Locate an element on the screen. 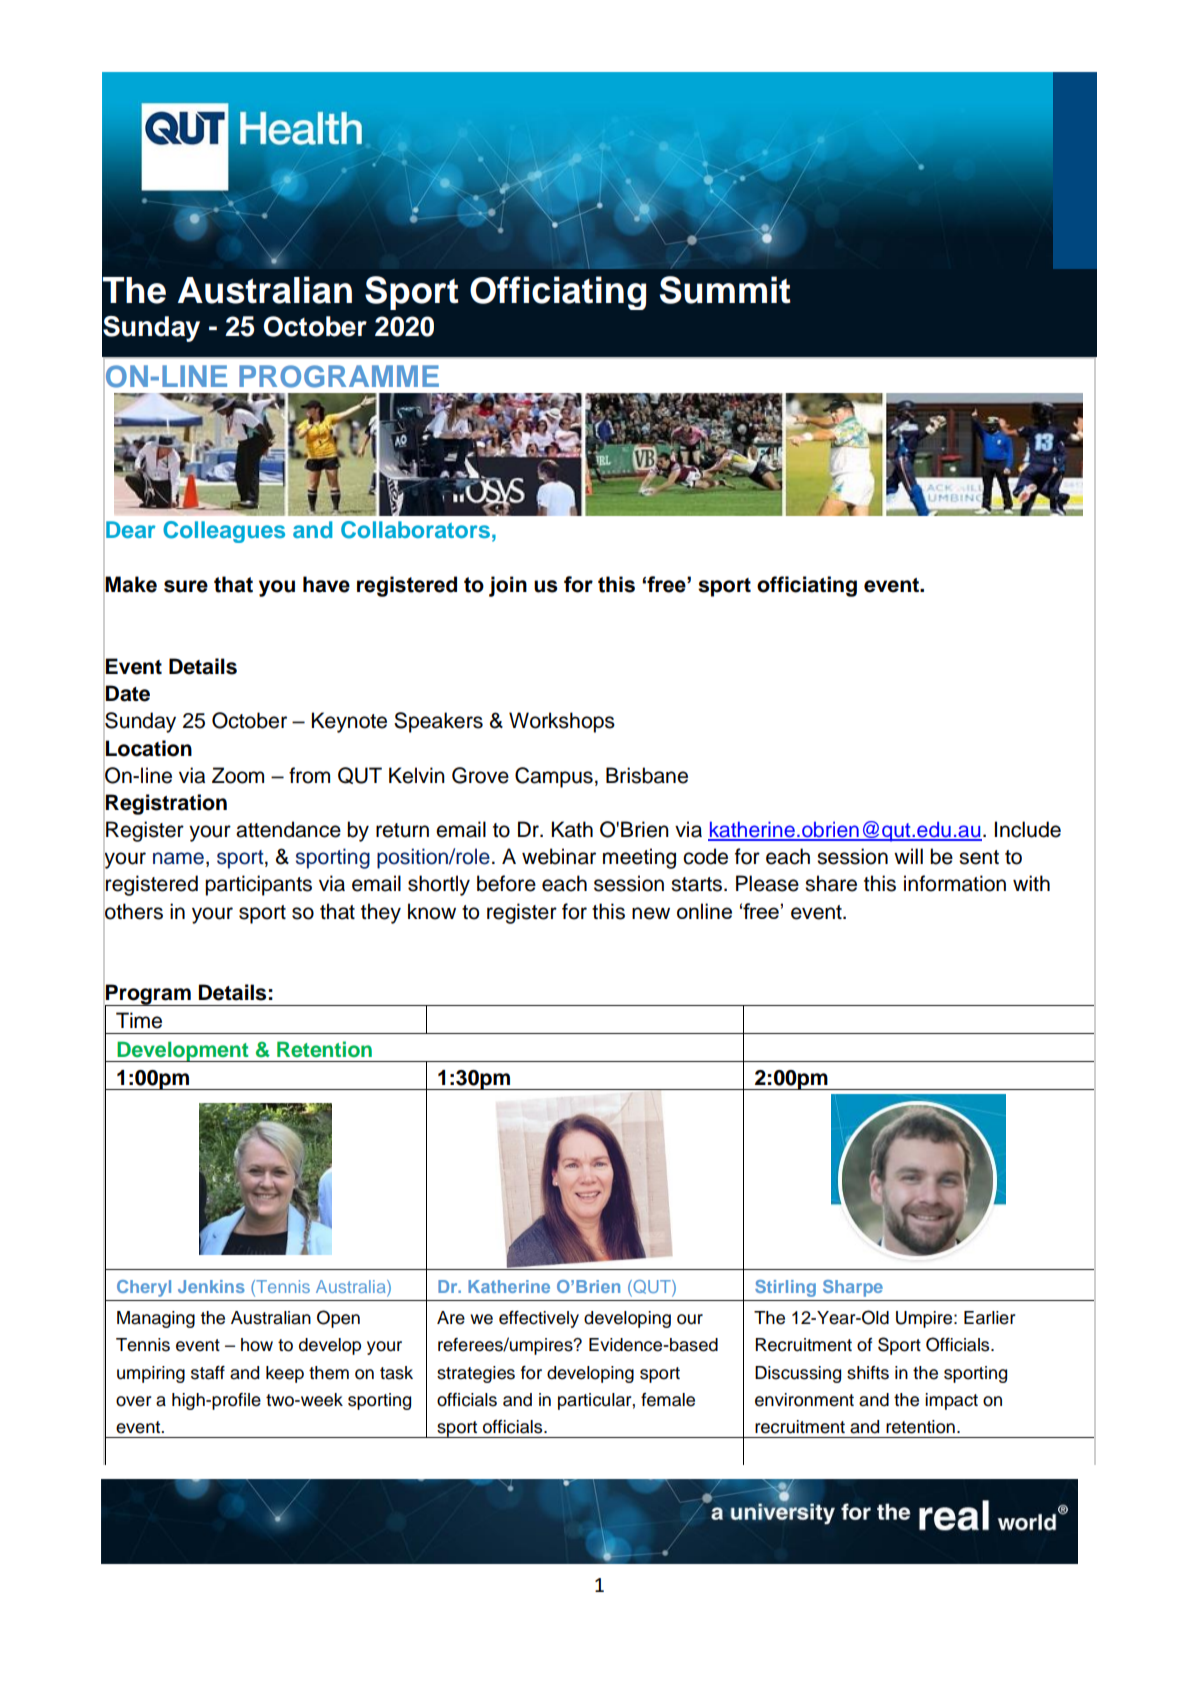  join is located at coordinates (508, 586).
